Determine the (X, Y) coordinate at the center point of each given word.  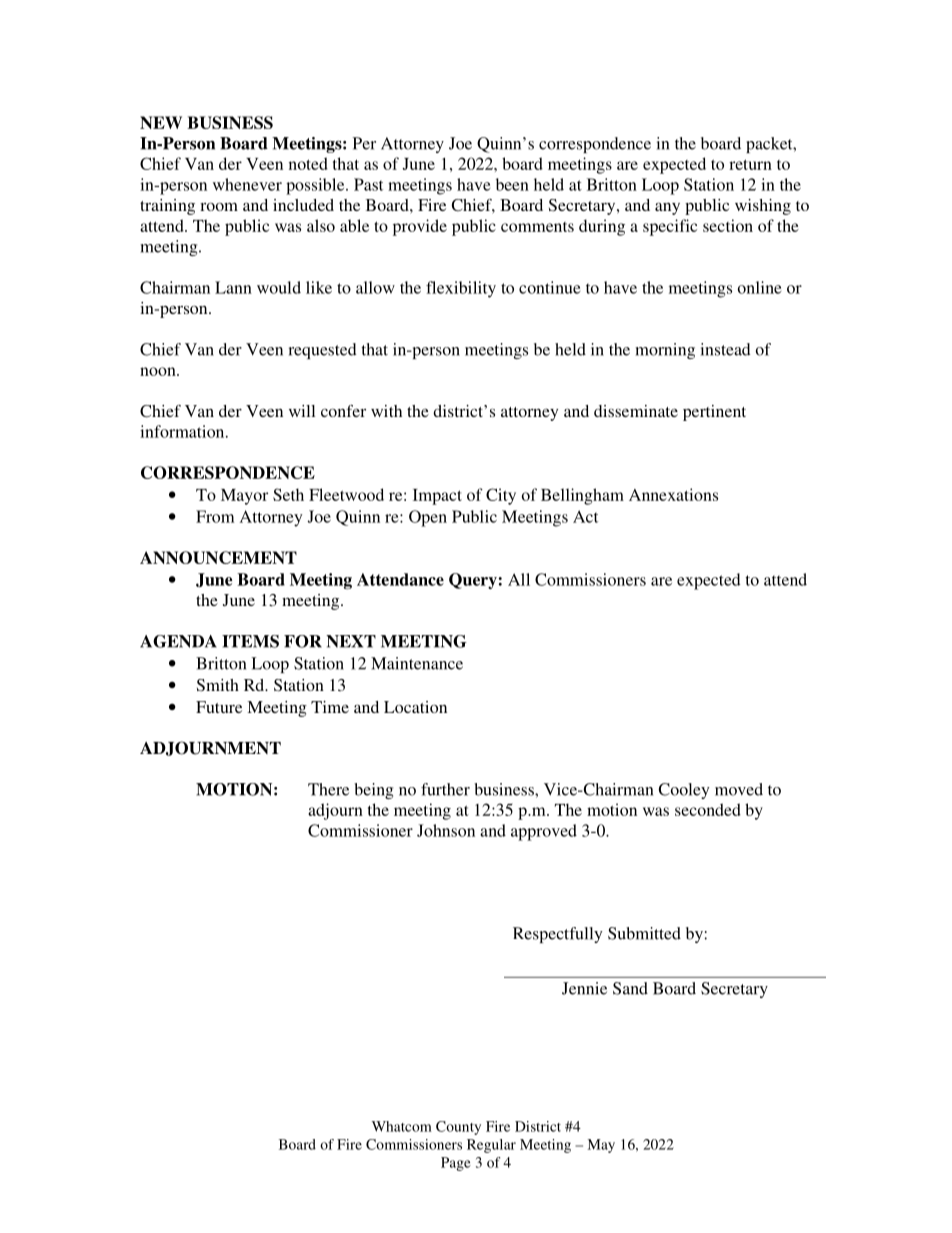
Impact (437, 497)
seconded (708, 809)
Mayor (244, 497)
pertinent (714, 413)
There (328, 789)
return (750, 164)
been (512, 184)
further (445, 789)
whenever (247, 184)
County (458, 1128)
